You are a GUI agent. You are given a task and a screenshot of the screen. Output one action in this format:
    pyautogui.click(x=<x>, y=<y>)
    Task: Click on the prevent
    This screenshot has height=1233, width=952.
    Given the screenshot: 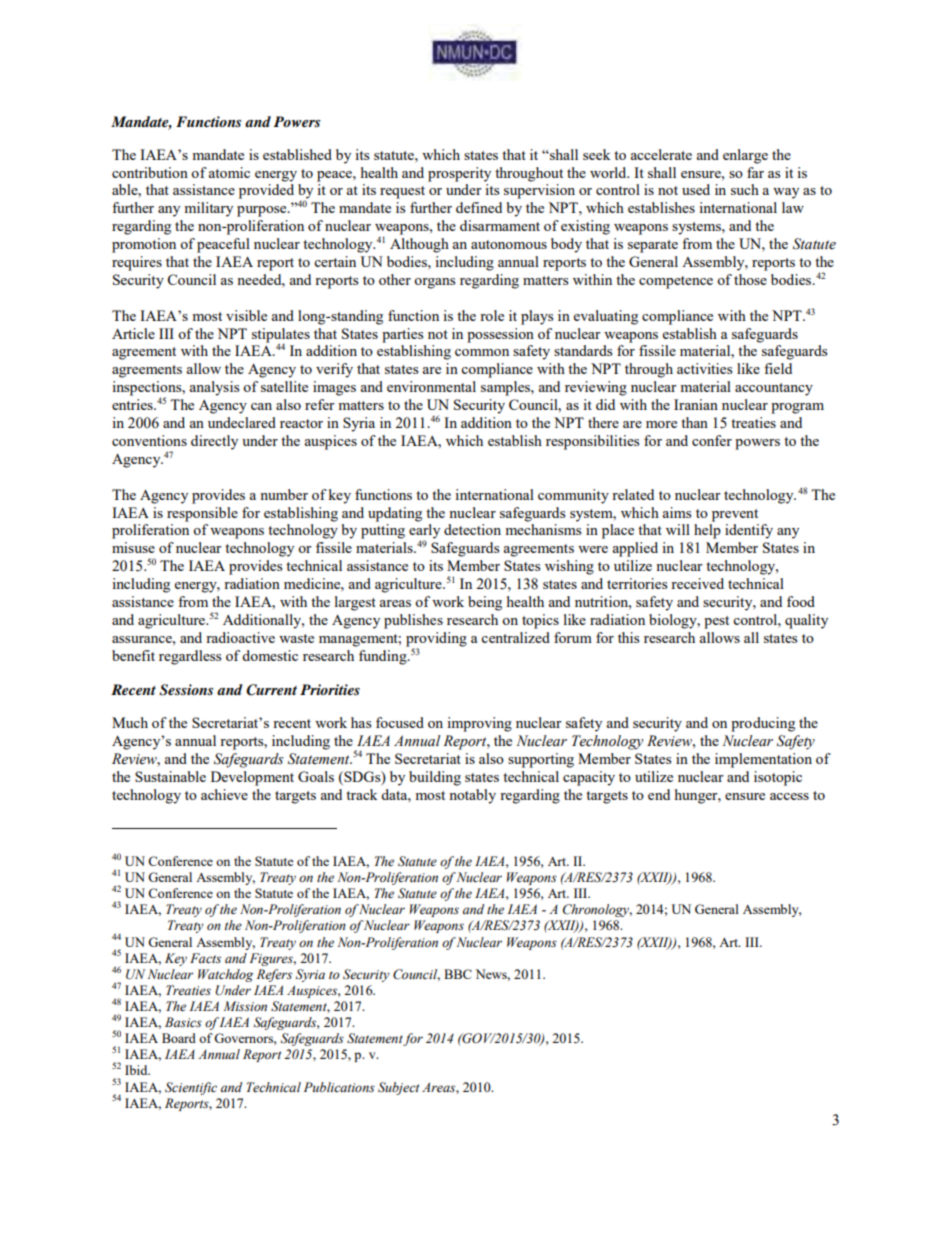 What is the action you would take?
    pyautogui.click(x=735, y=515)
